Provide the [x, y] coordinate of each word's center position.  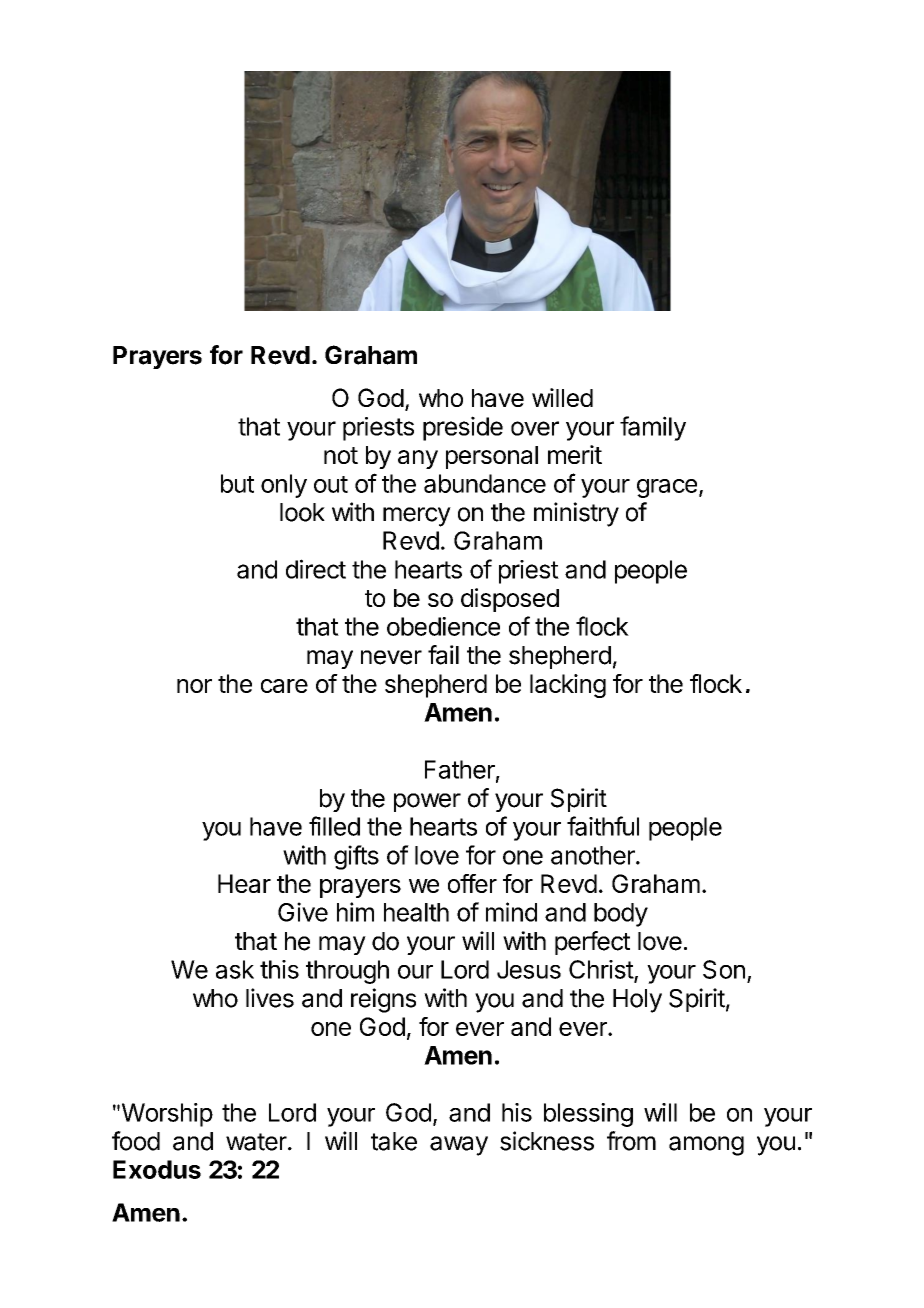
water [257, 1142]
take [394, 1141]
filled [334, 826]
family [653, 428]
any [418, 459]
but [237, 483]
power [427, 802]
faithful [603, 826]
